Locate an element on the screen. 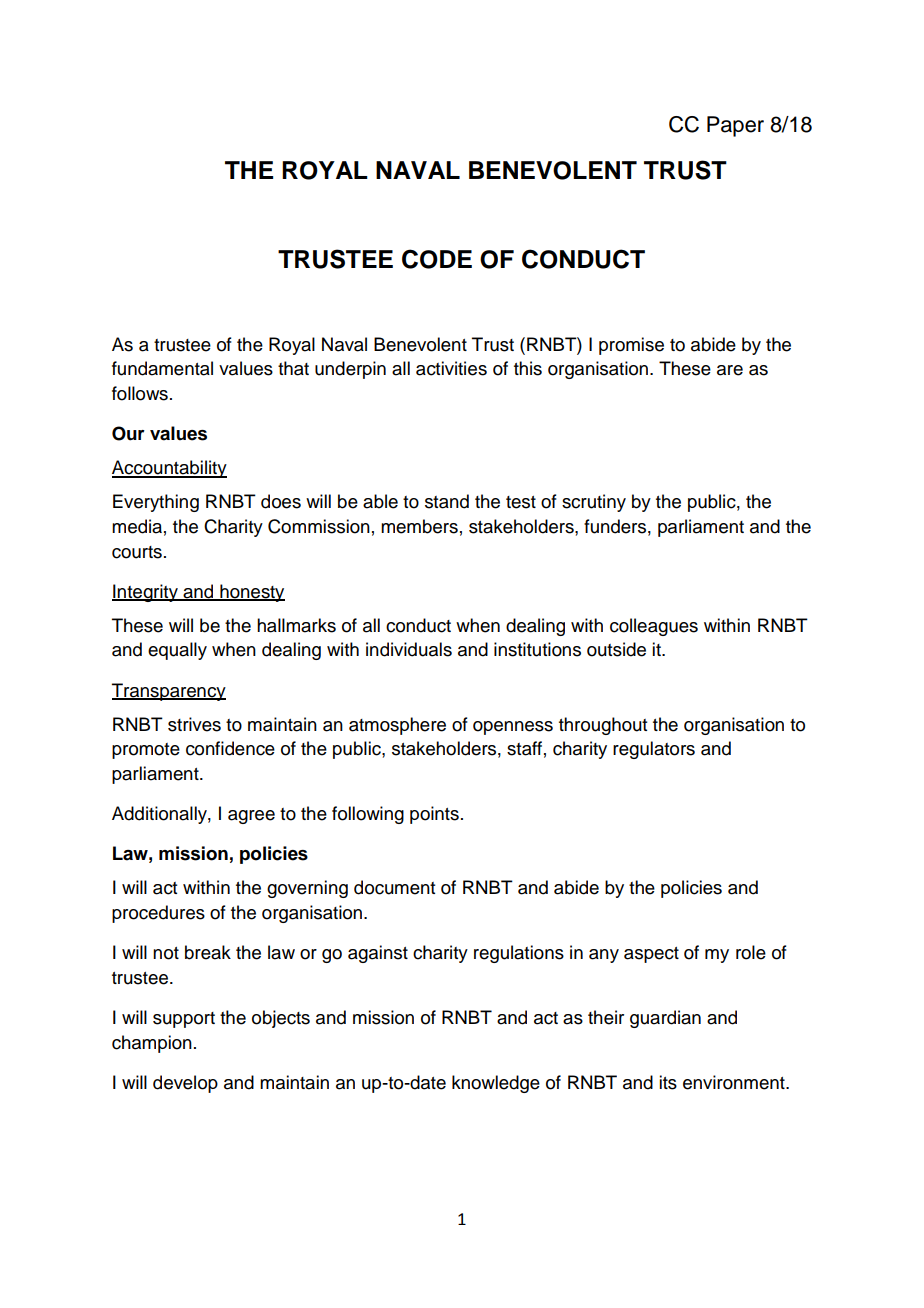 Image resolution: width=924 pixels, height=1308 pixels. Paper is located at coordinates (735, 126).
